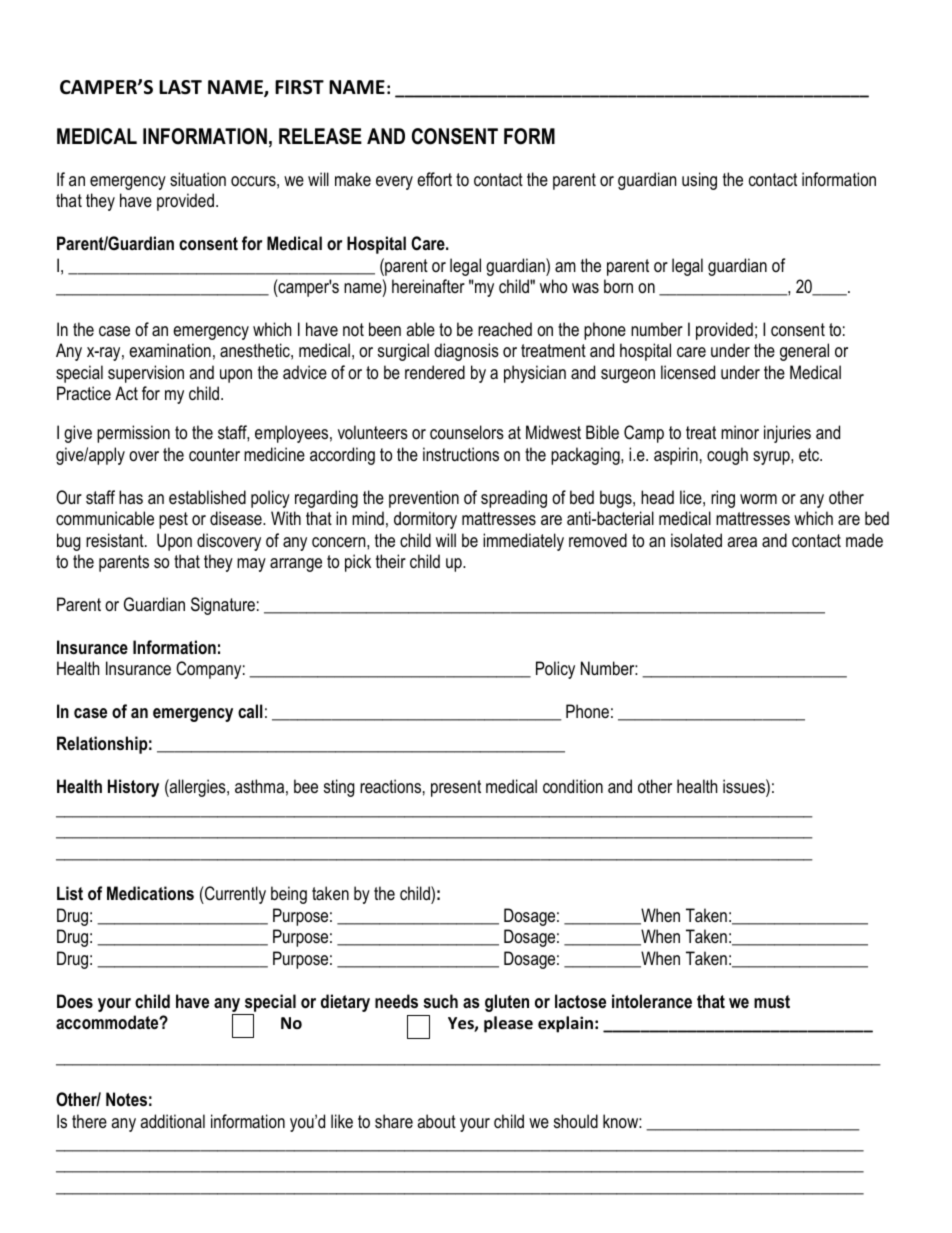  I want to click on Signature, so click(223, 606).
